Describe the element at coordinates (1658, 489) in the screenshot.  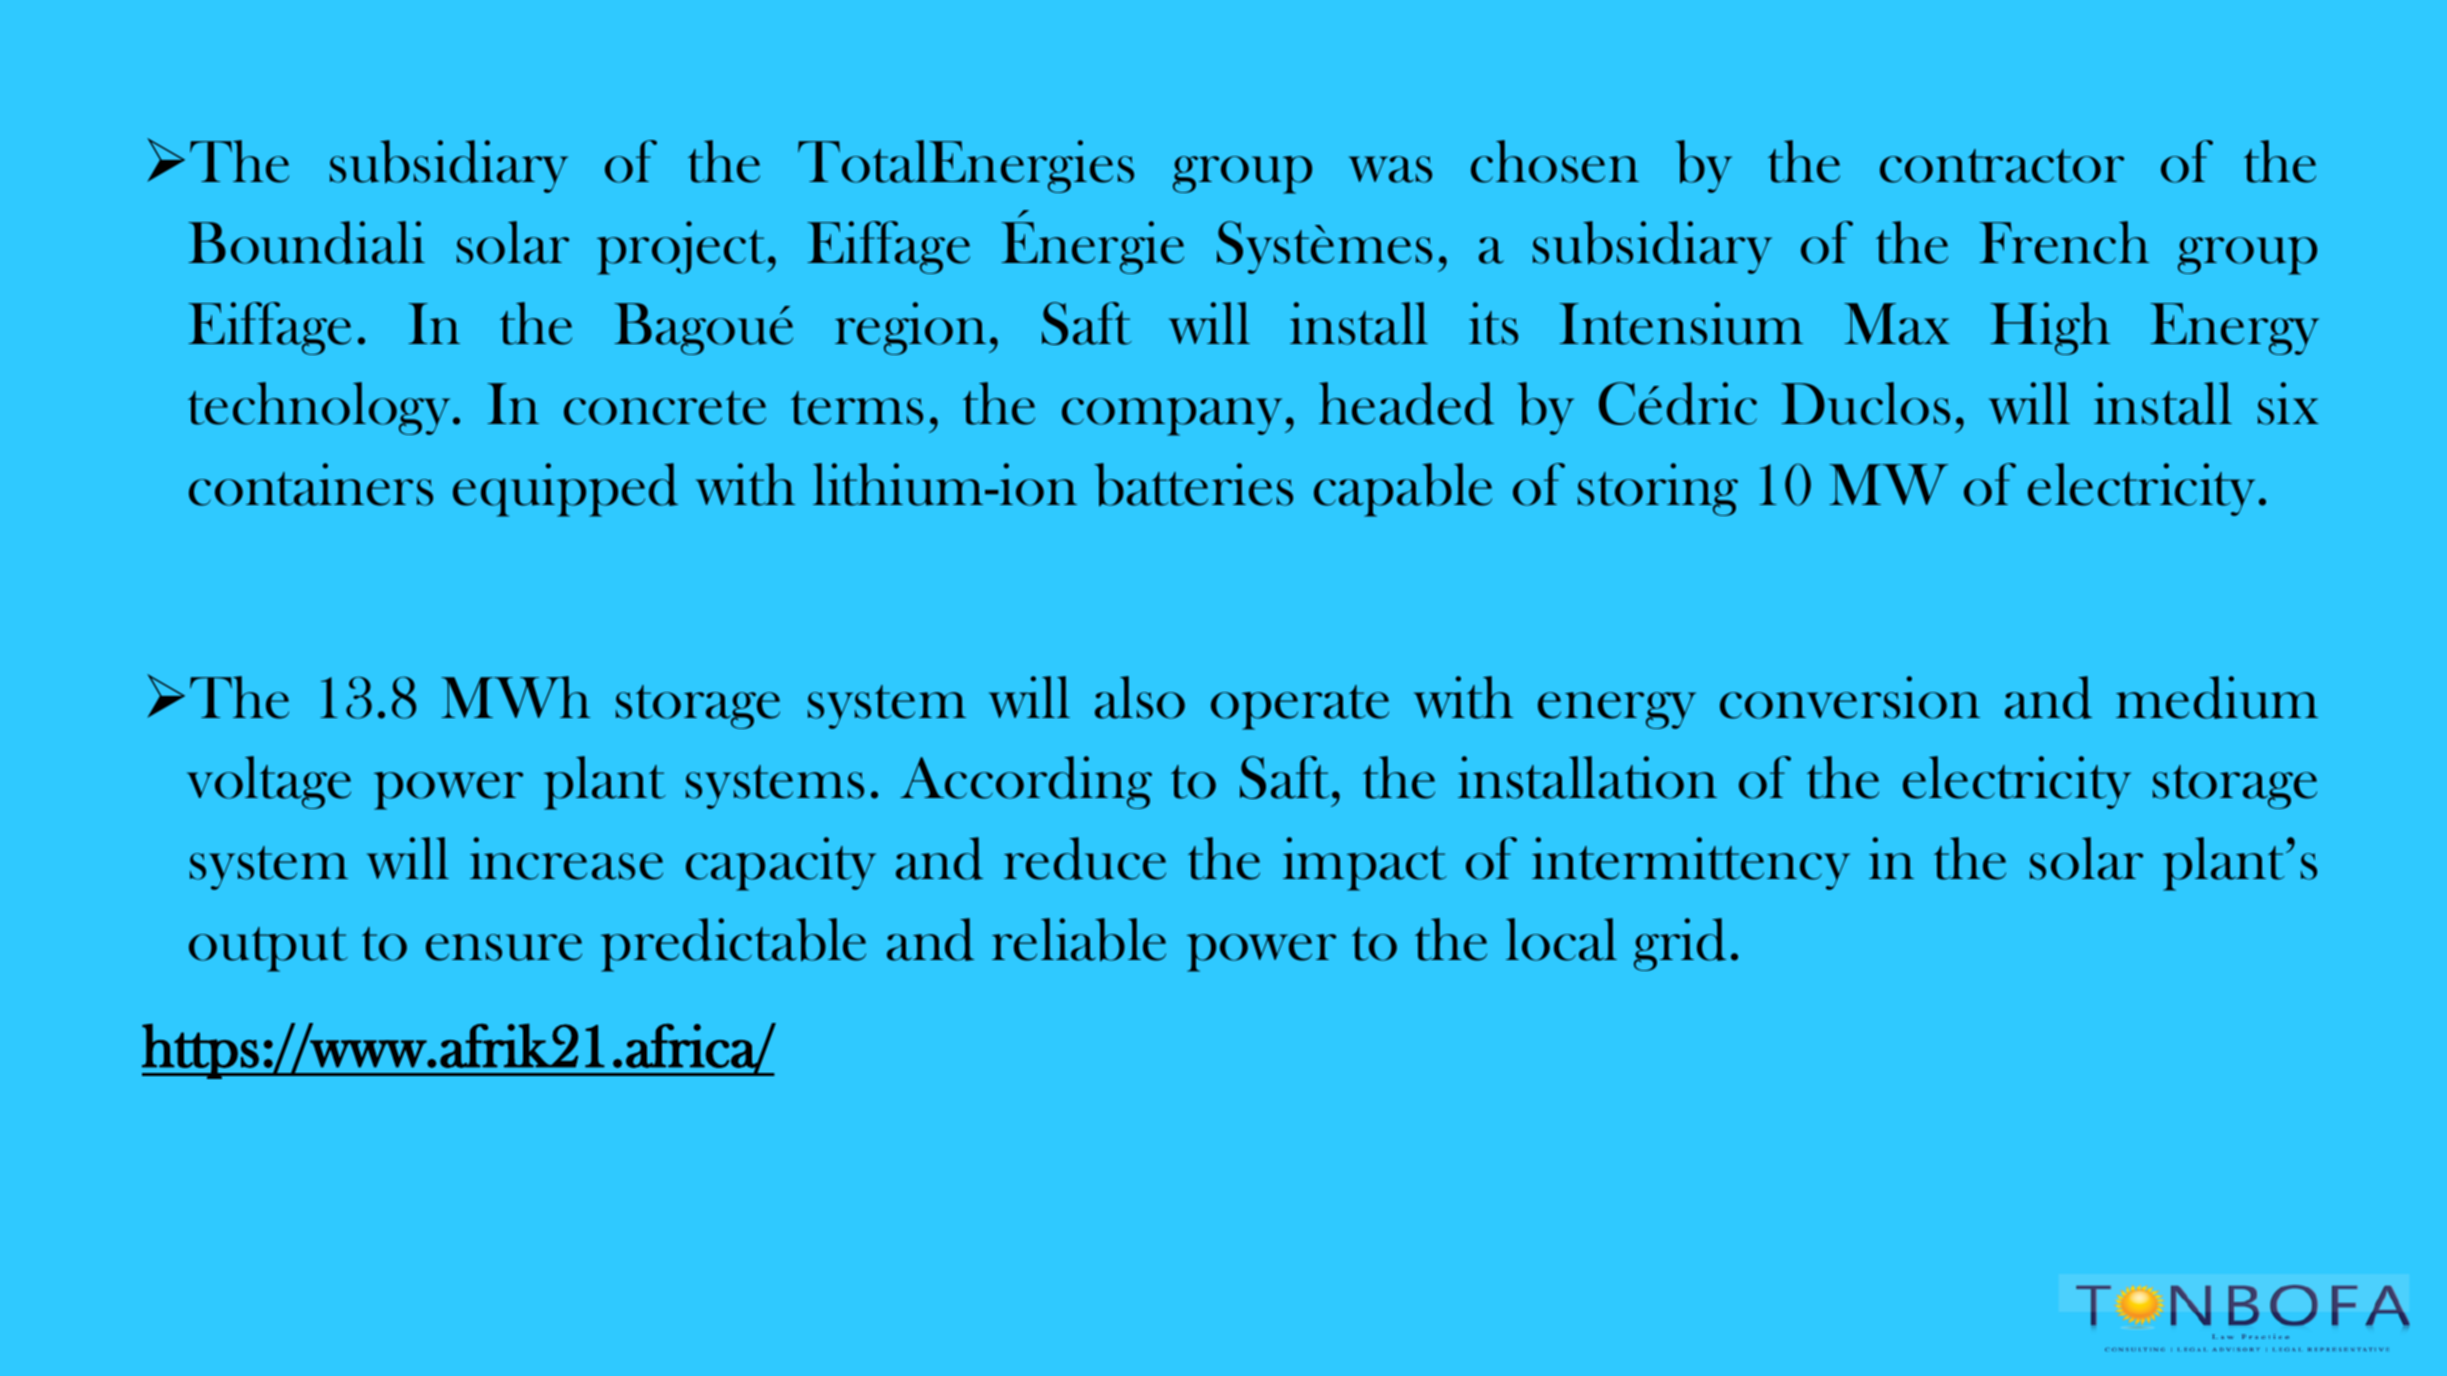
I see `storing` at that location.
